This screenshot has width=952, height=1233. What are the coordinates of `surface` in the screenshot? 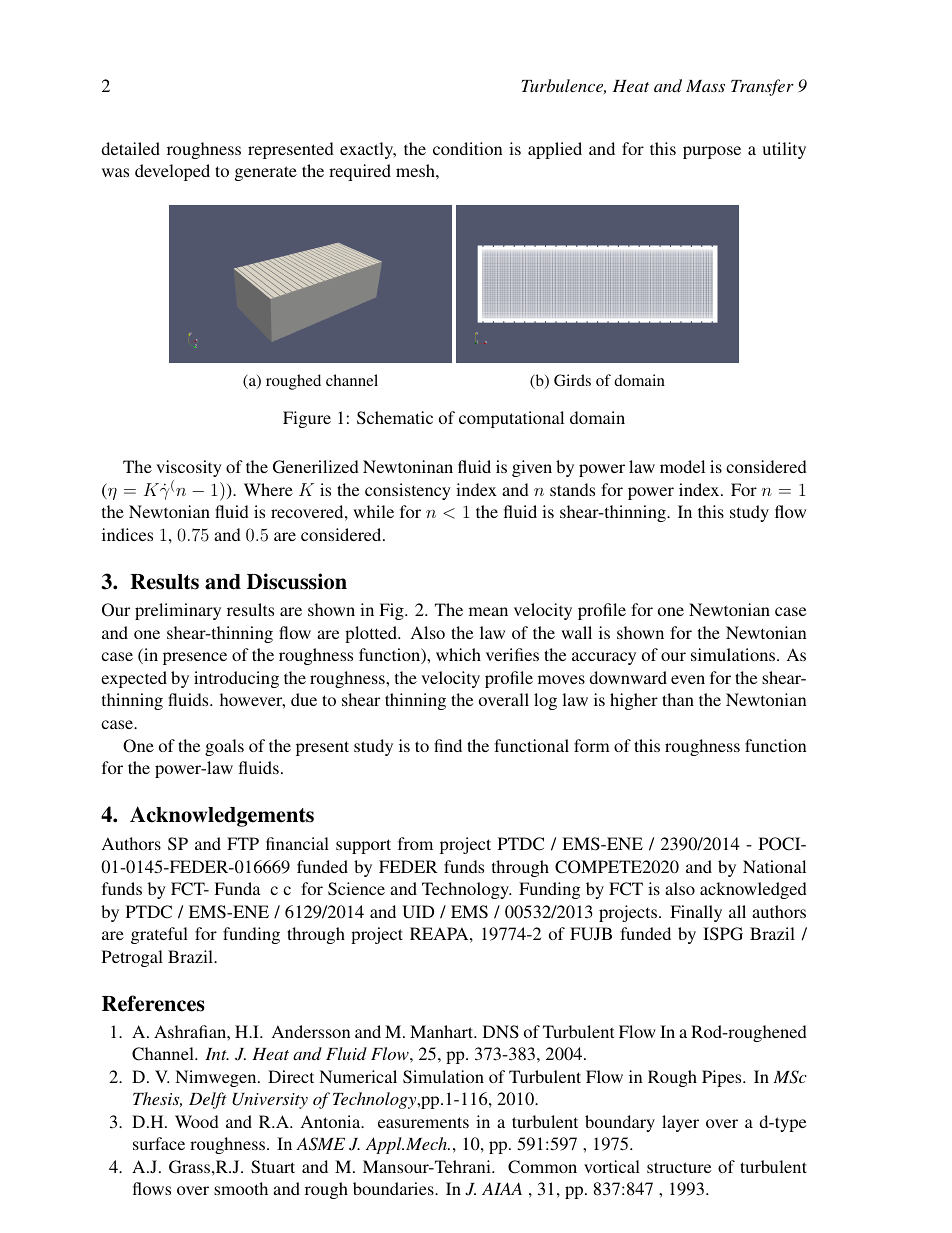 It's located at (159, 1143).
